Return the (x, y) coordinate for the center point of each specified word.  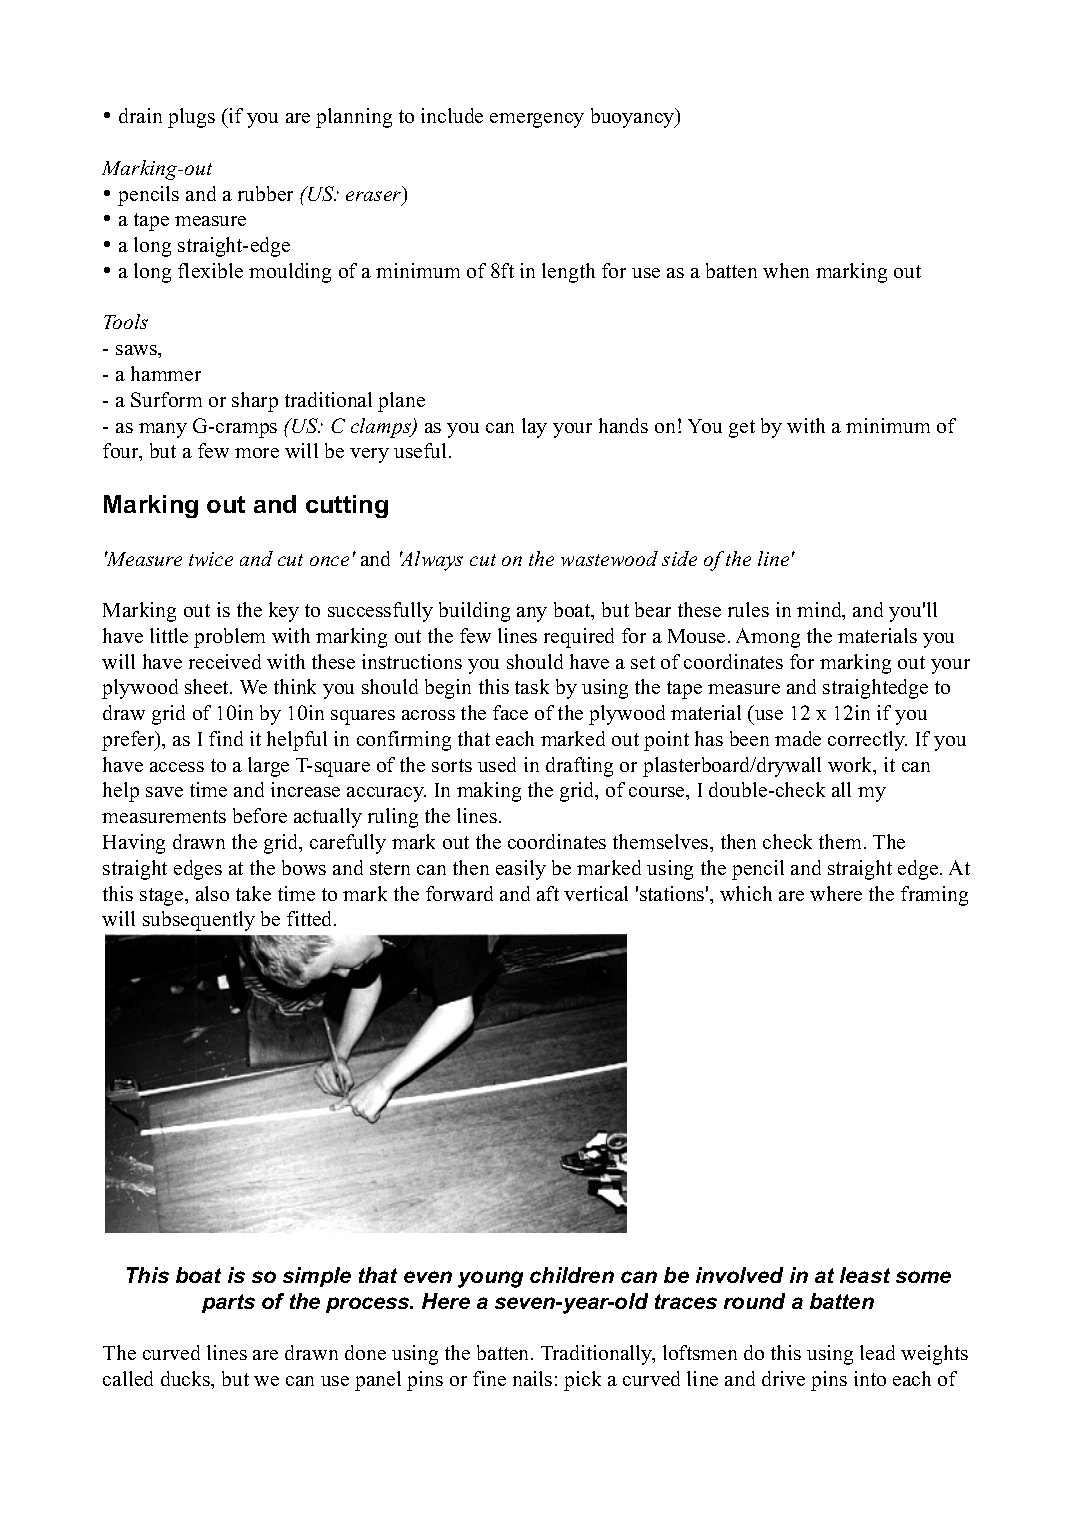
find (226, 738)
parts (228, 1303)
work (851, 766)
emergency (537, 120)
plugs (191, 118)
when (786, 270)
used (497, 764)
